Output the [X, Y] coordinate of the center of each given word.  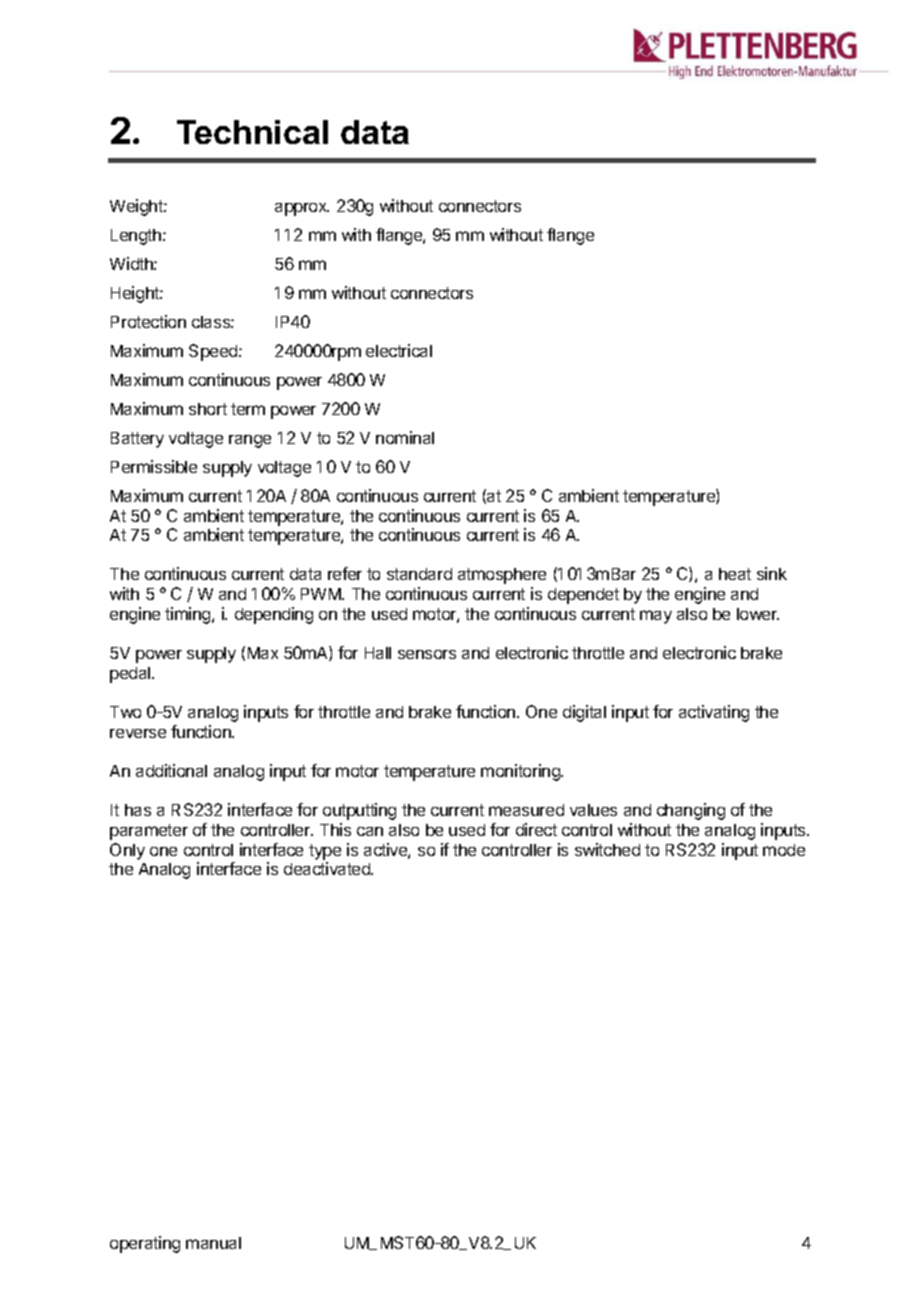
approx [302, 209]
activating [714, 713]
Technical [252, 132]
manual [213, 1243]
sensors [427, 654]
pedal [131, 675]
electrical [399, 350]
